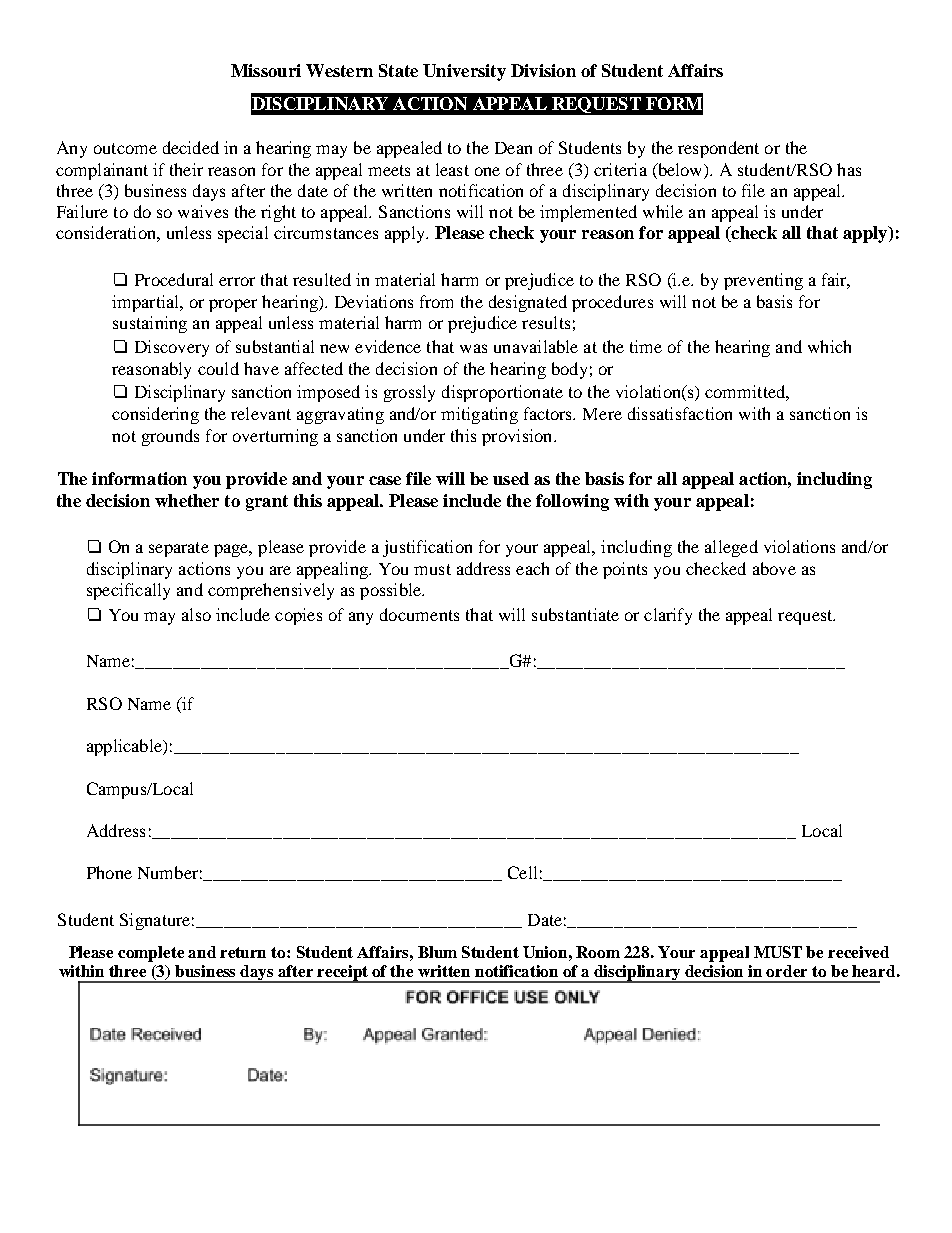 This screenshot has height=1233, width=952. I want to click on respondent, so click(718, 149).
